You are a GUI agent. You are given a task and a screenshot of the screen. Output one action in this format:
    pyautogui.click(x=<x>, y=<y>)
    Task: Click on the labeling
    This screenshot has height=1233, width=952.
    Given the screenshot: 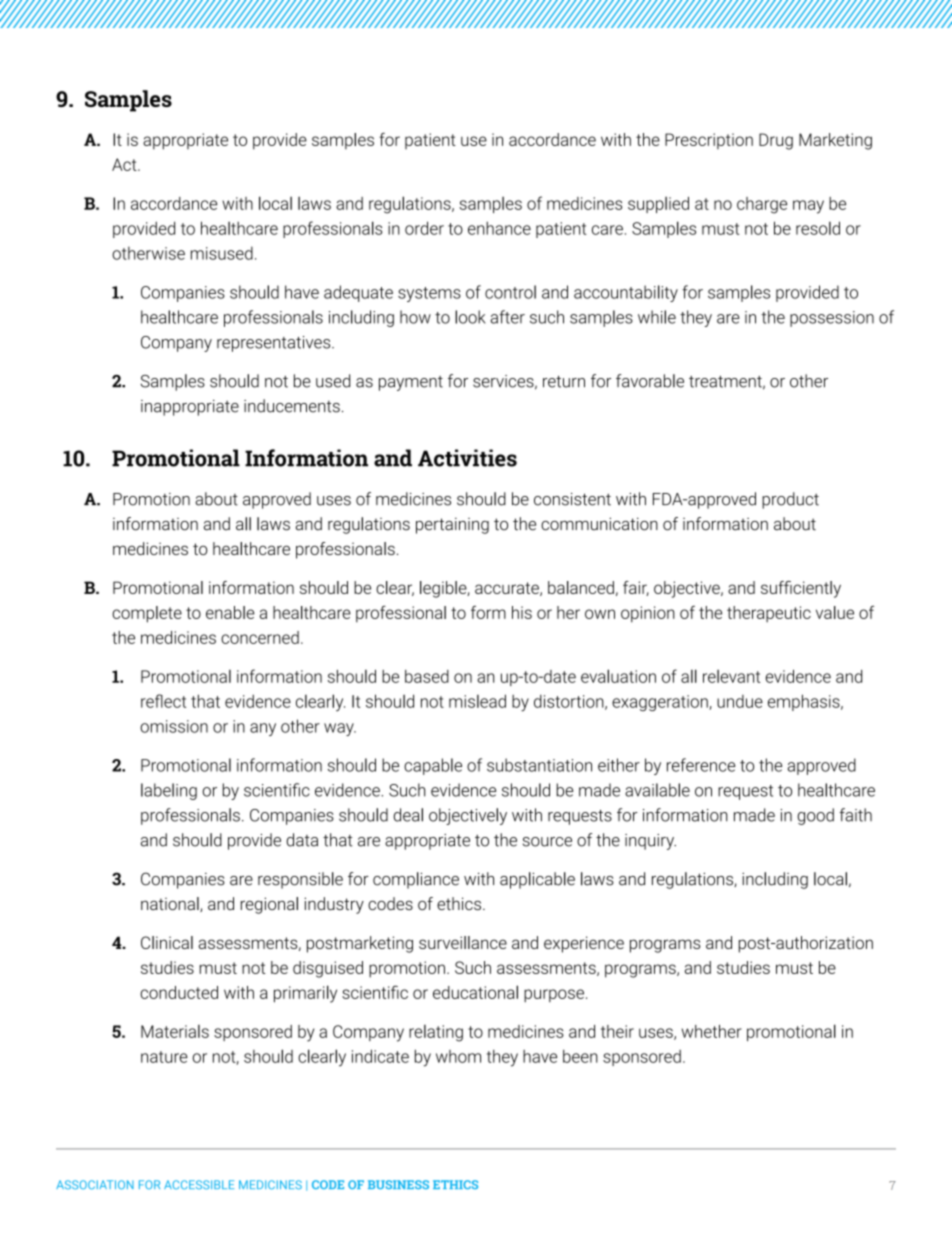 What is the action you would take?
    pyautogui.click(x=169, y=791)
